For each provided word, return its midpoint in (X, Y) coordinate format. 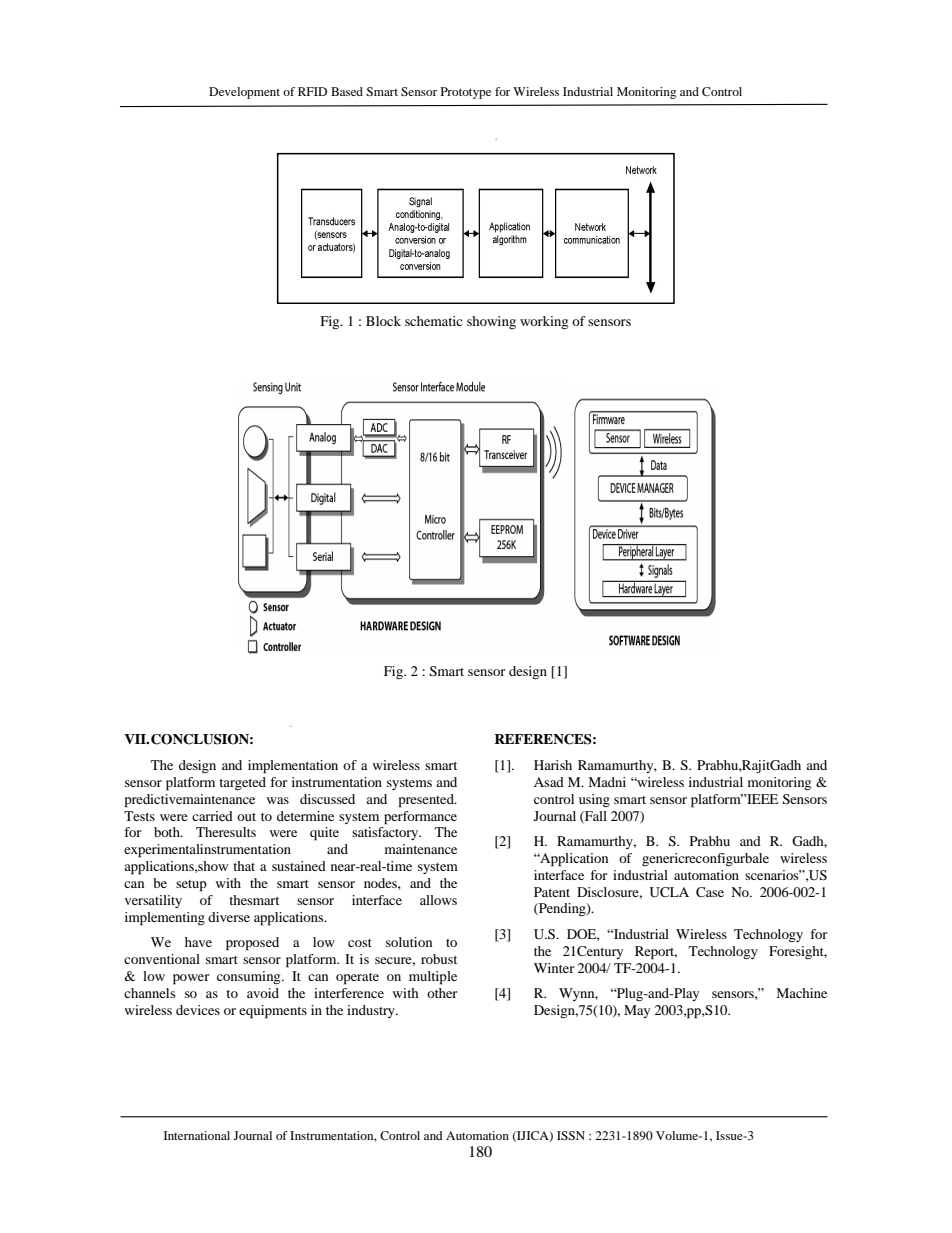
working (544, 322)
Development (244, 93)
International (197, 1135)
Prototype (466, 93)
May (637, 1011)
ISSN (571, 1135)
